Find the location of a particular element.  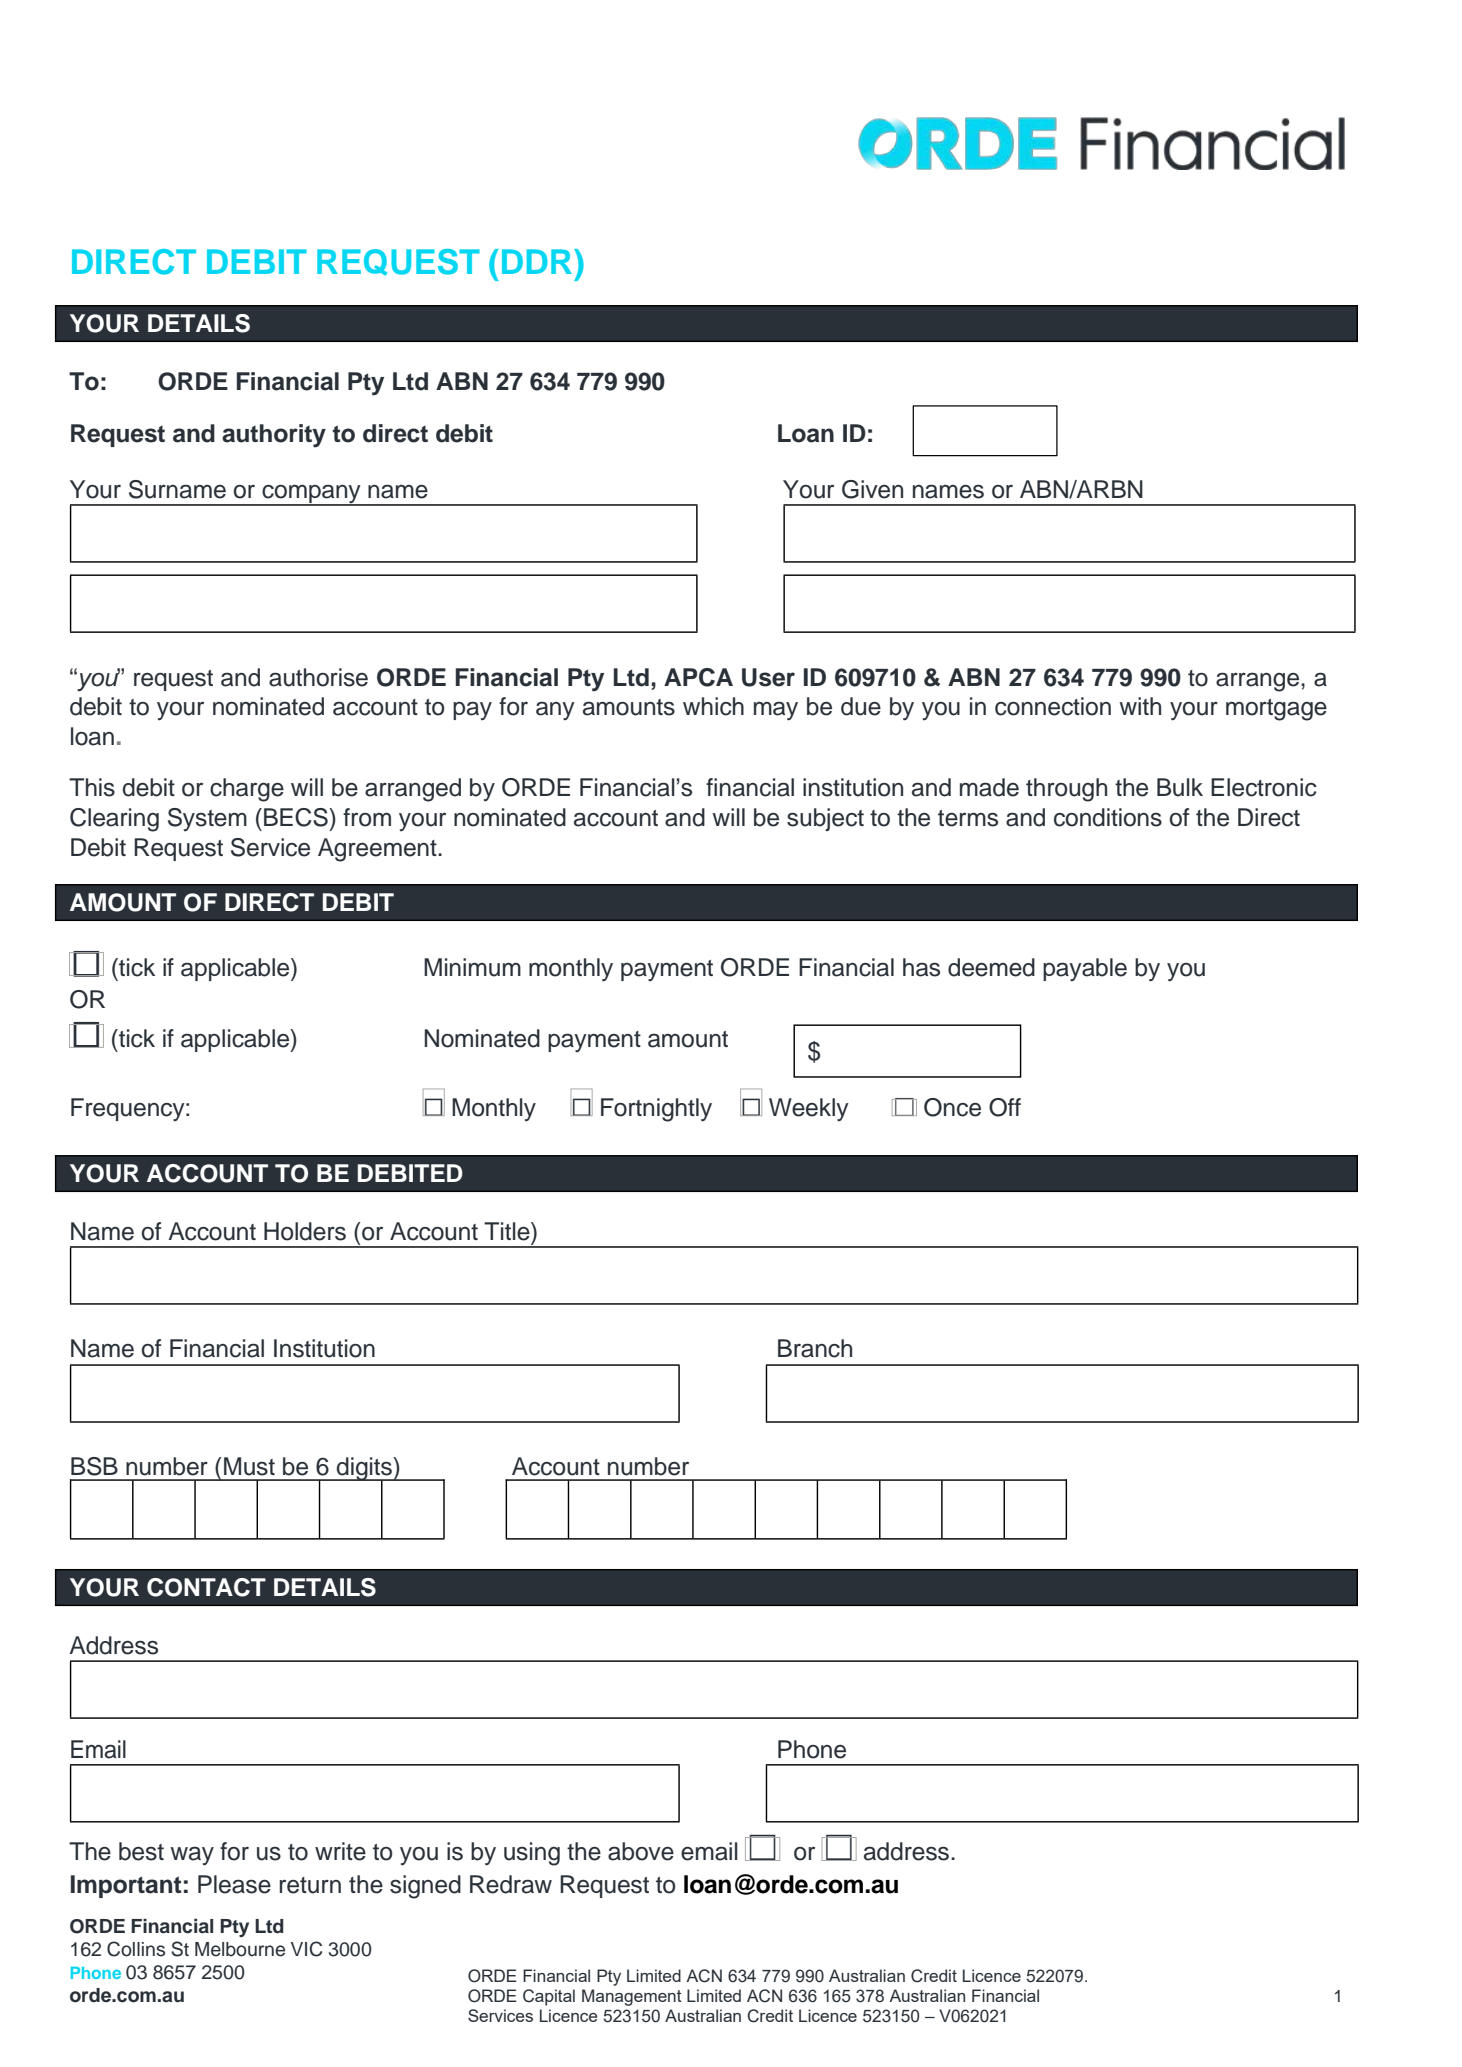

above is located at coordinates (641, 1851).
